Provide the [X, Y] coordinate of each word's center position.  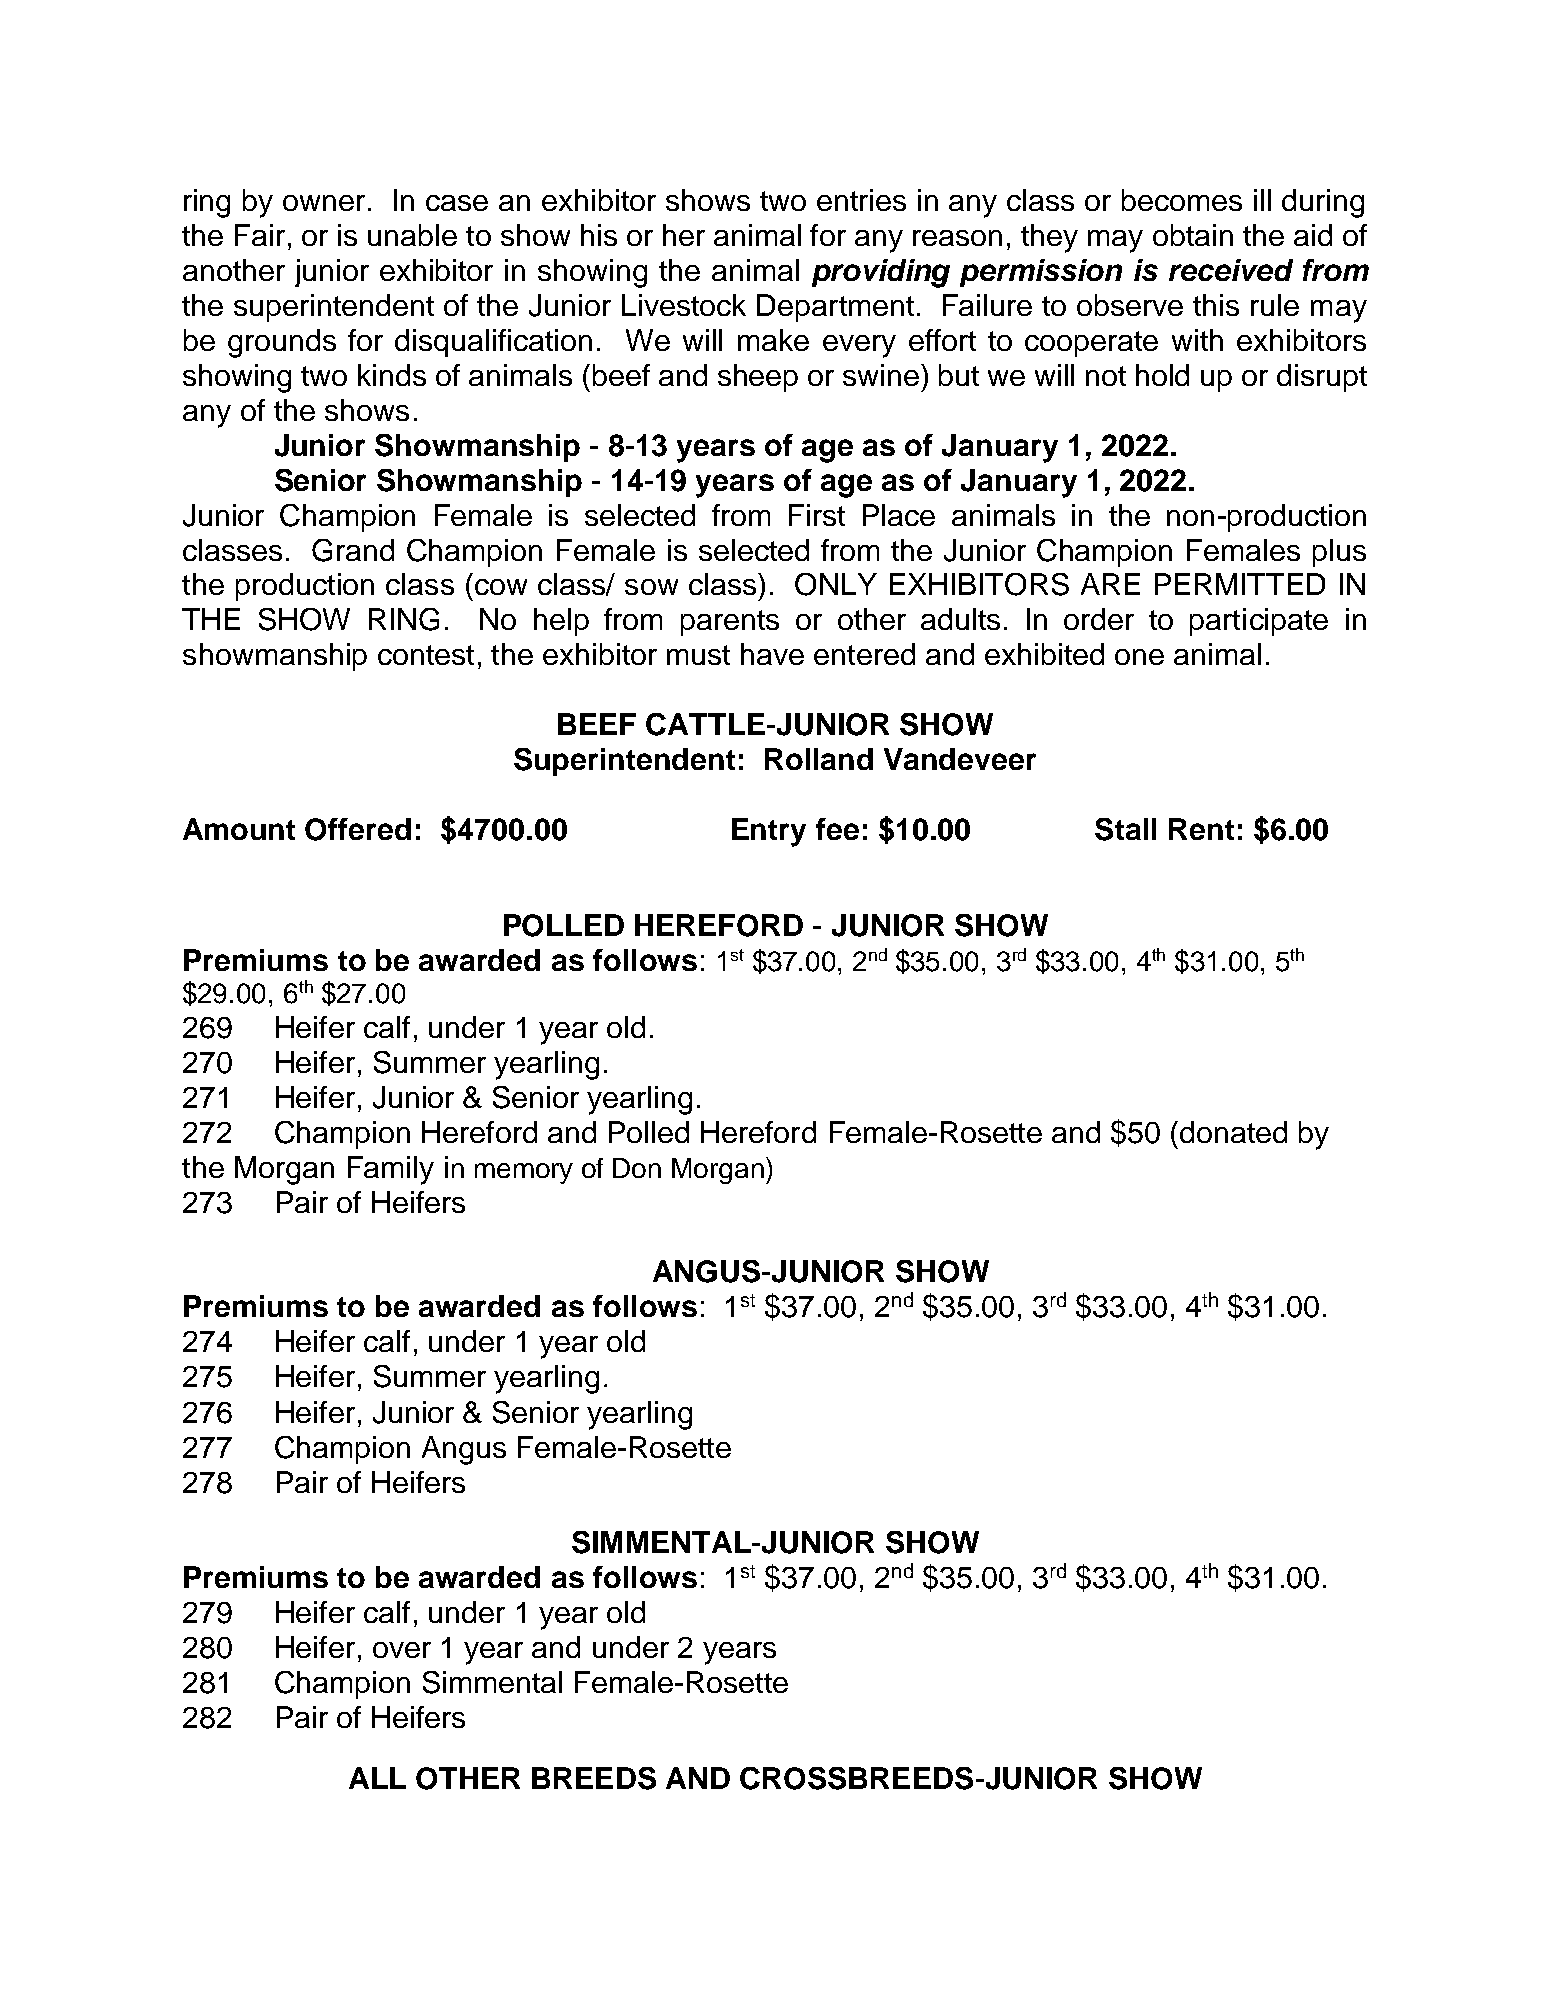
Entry [769, 832]
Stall [1125, 829]
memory [524, 1173]
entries [861, 200]
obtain [1193, 235]
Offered [358, 829]
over [402, 1650]
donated [1233, 1132]
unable [412, 235]
